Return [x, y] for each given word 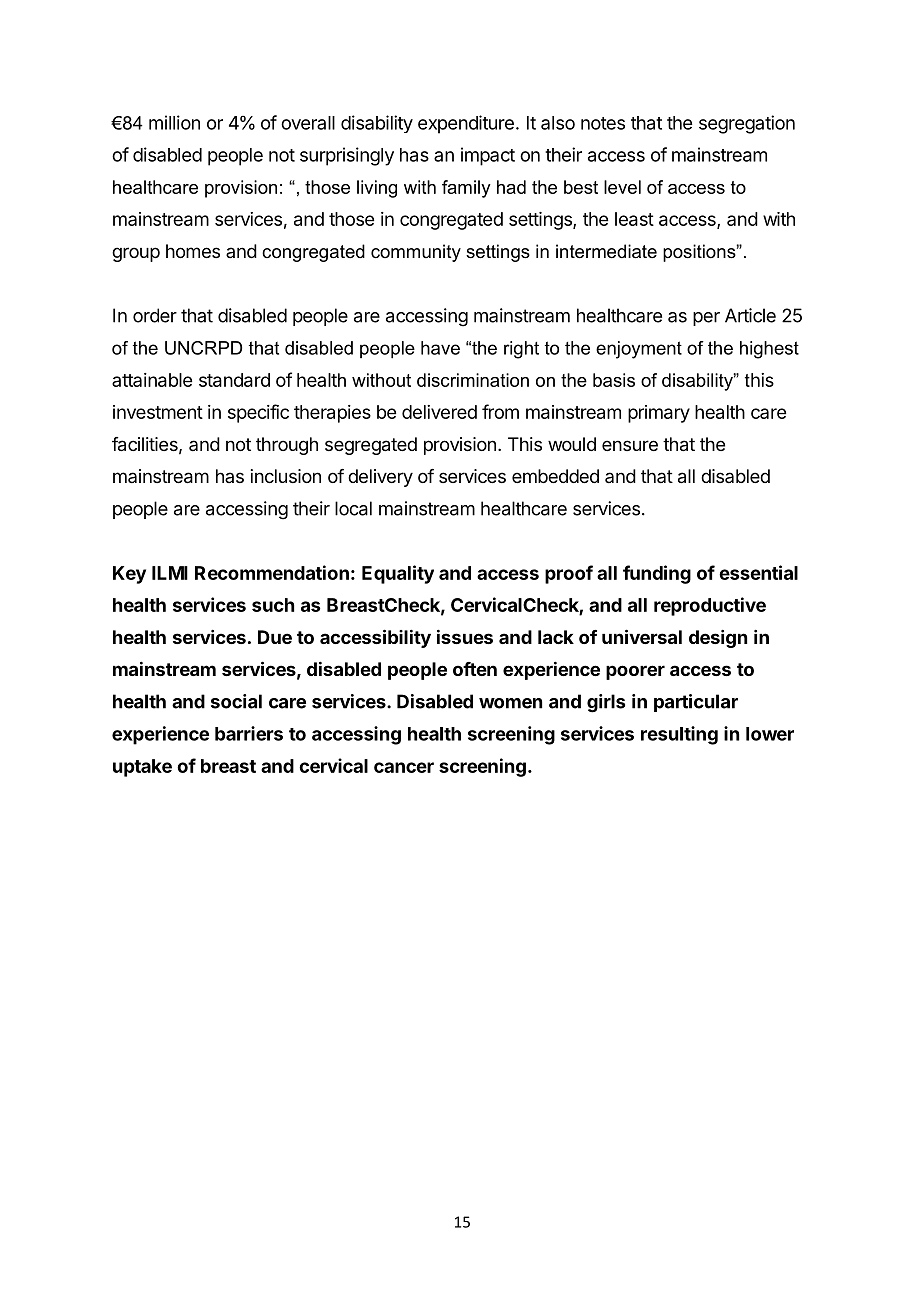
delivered [439, 412]
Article [750, 315]
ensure [630, 445]
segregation [747, 124]
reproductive [710, 606]
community [416, 253]
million [174, 122]
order [155, 315]
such [273, 605]
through [287, 446]
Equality [398, 574]
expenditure [466, 124]
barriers [249, 733]
